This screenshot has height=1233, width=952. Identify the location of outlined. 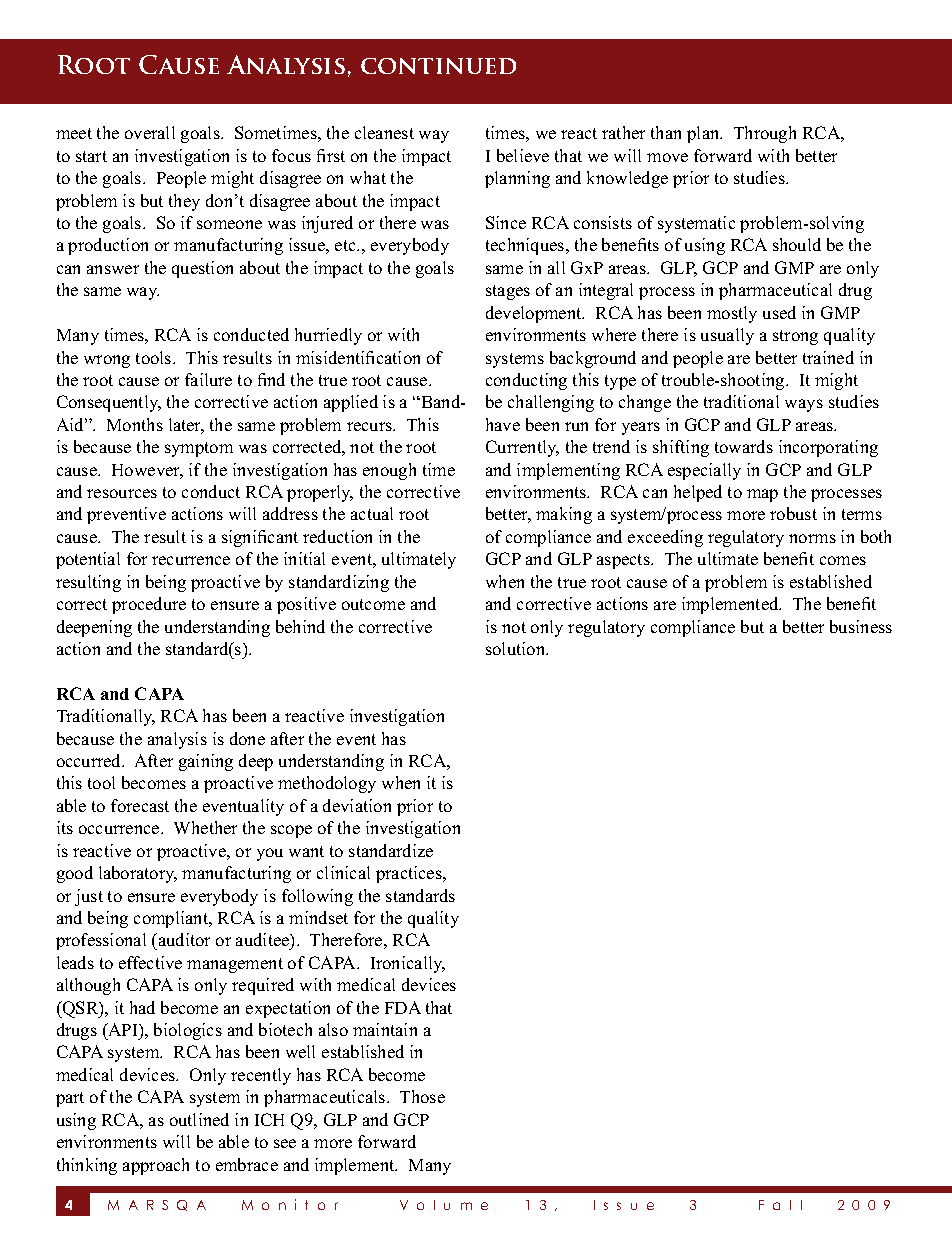
(199, 1119).
